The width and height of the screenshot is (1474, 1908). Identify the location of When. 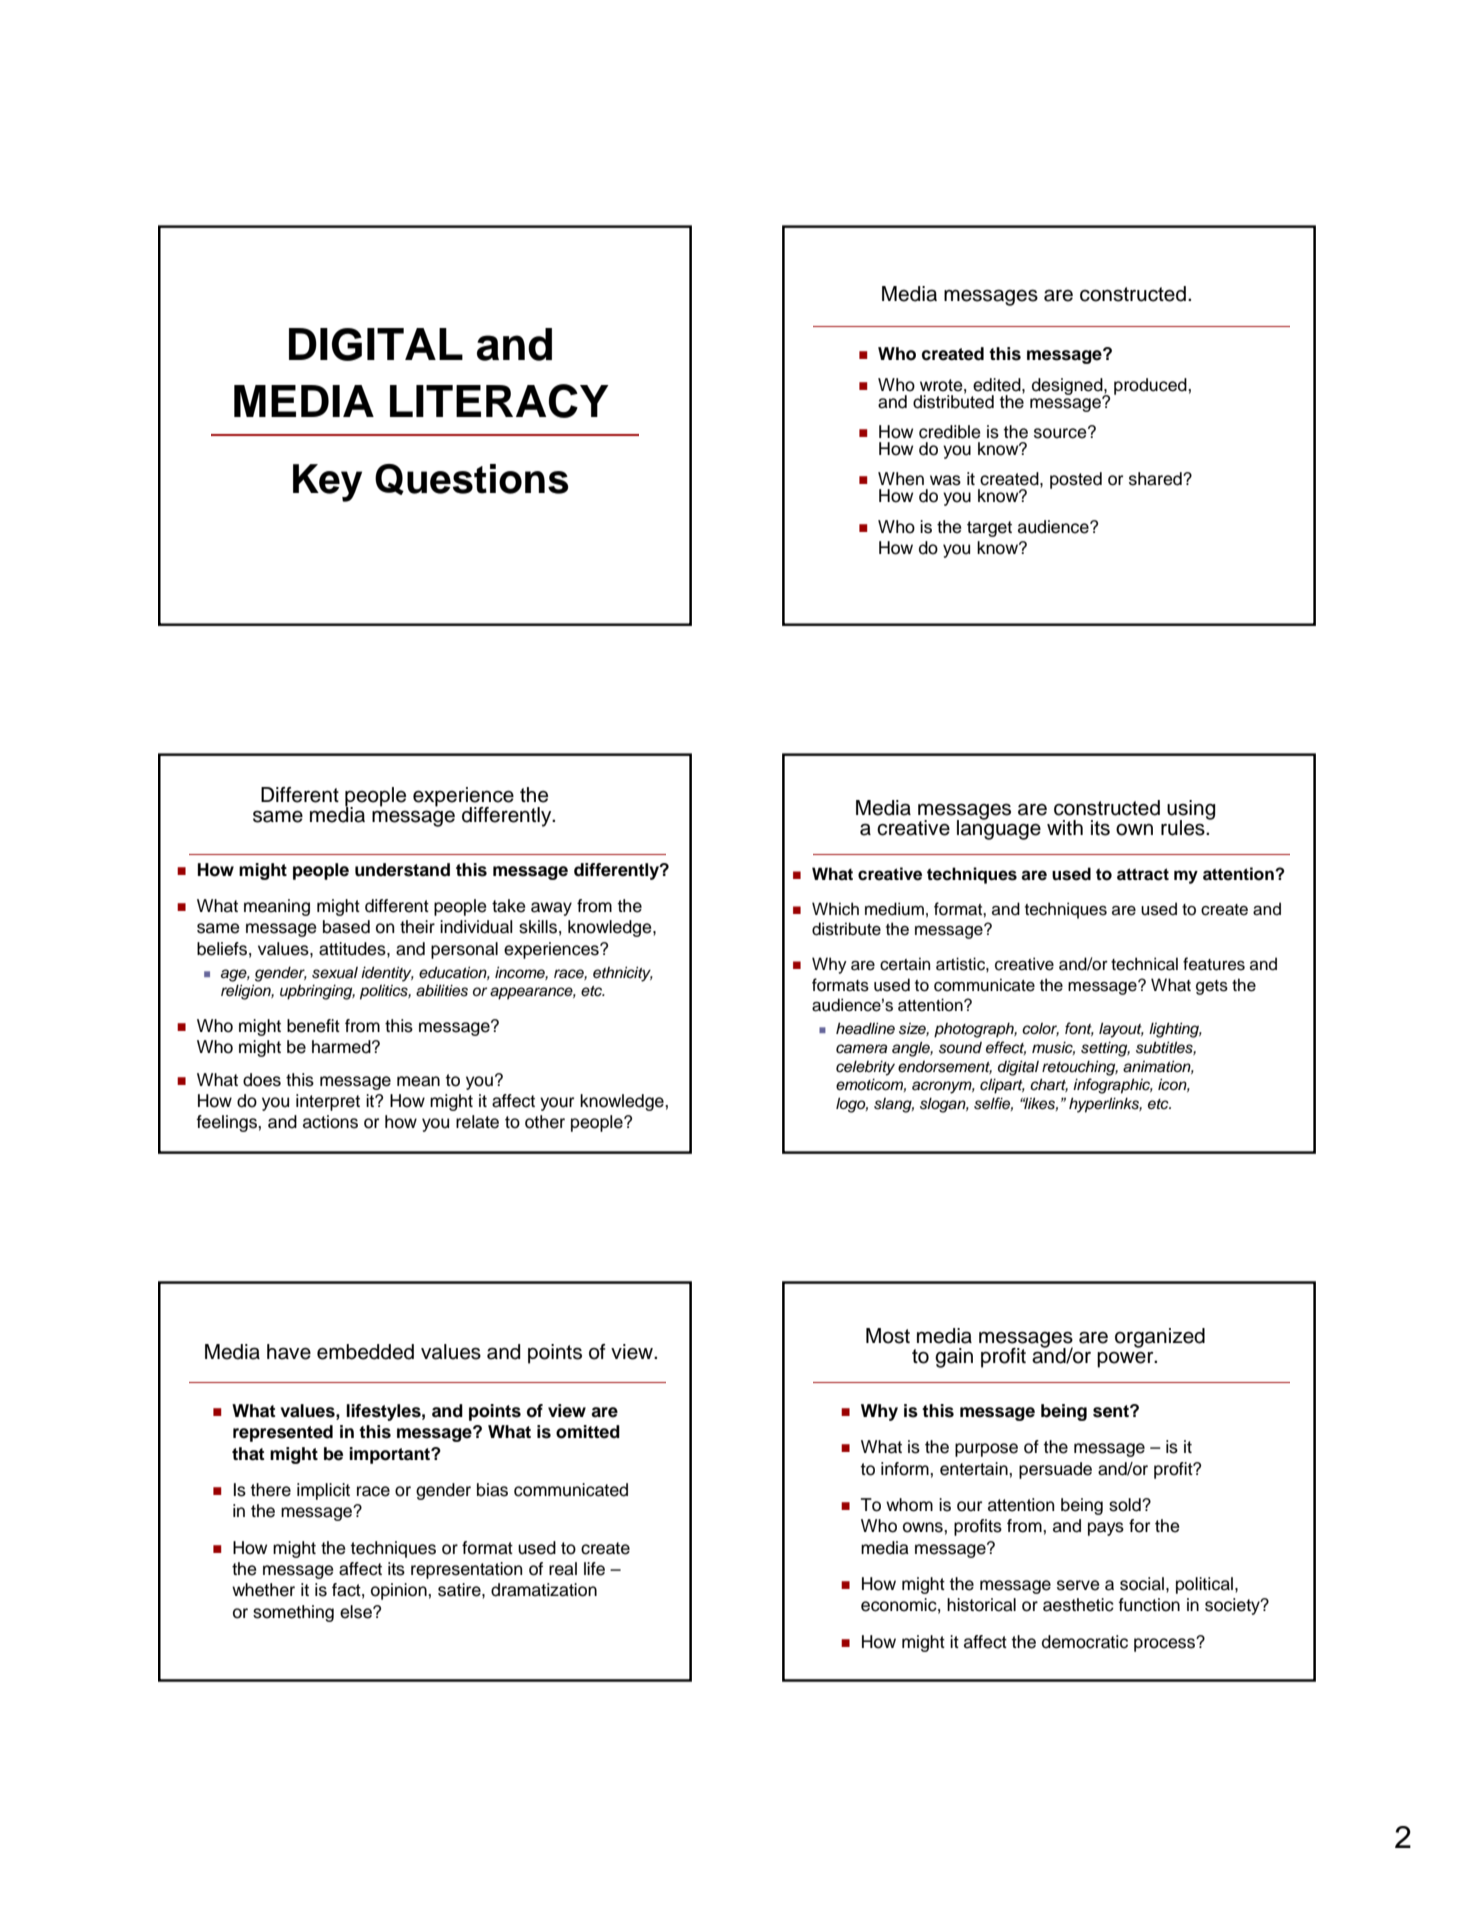
(901, 479).
